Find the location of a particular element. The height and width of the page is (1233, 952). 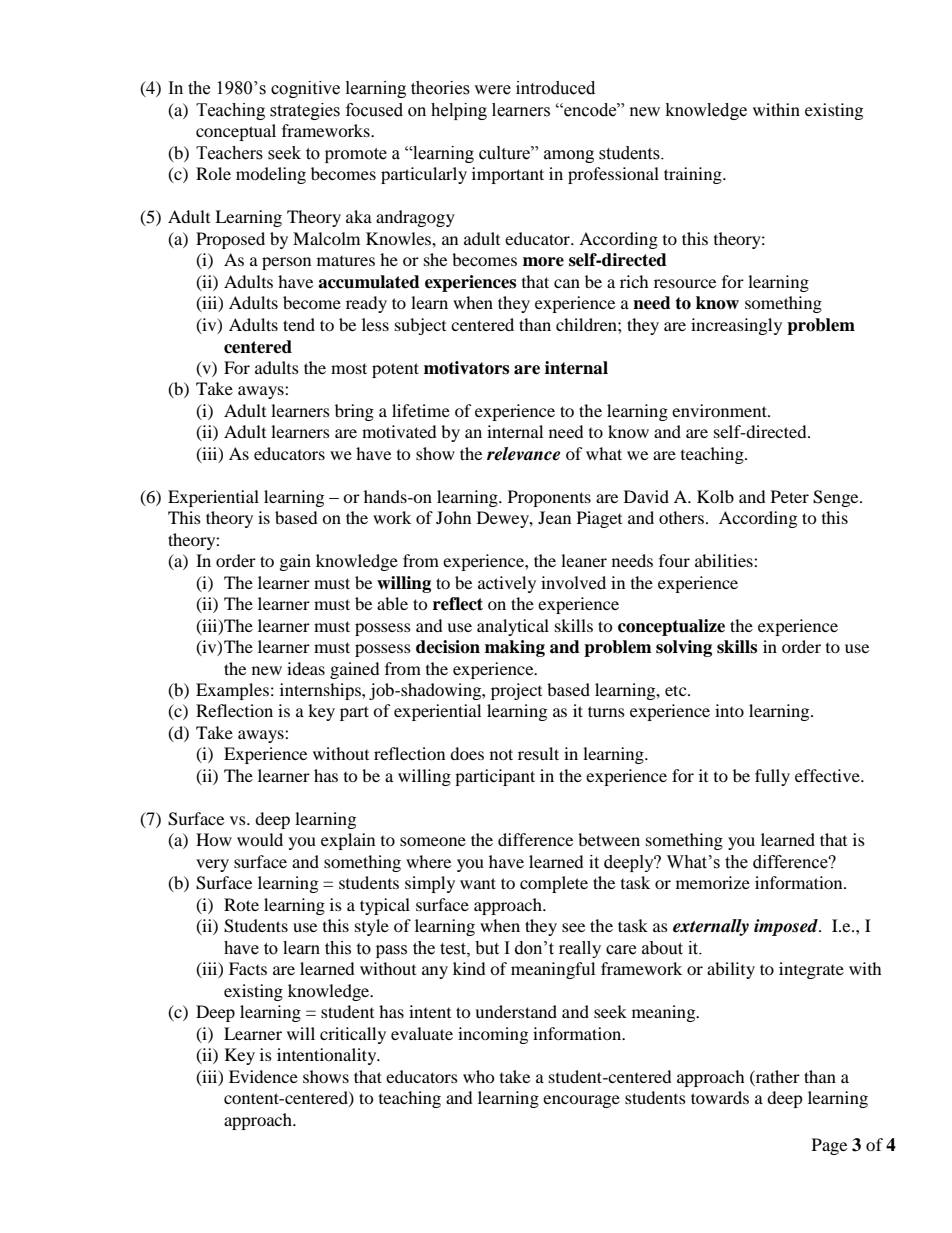

ideas is located at coordinates (306, 668).
